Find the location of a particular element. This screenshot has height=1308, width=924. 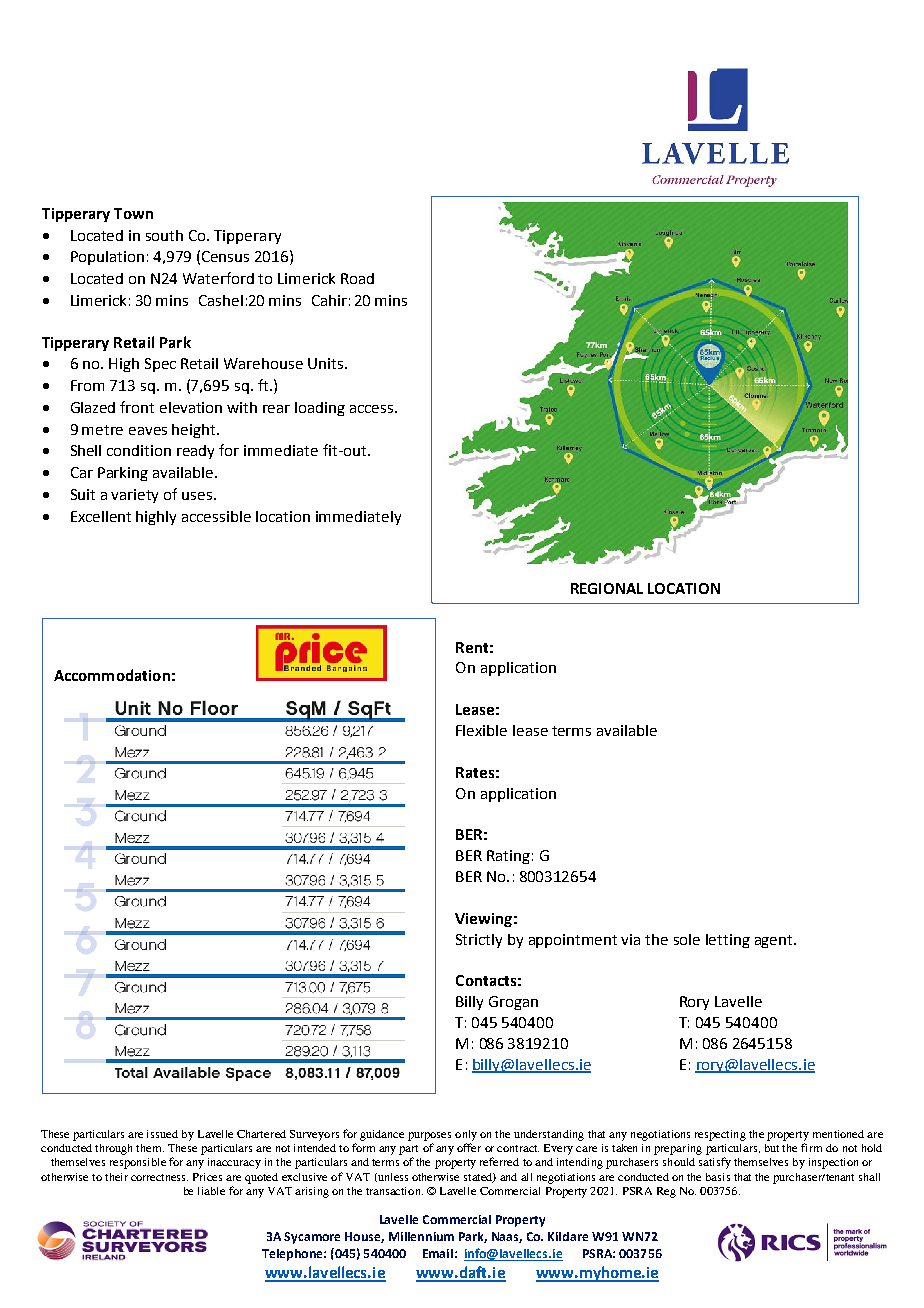

sole is located at coordinates (687, 939).
